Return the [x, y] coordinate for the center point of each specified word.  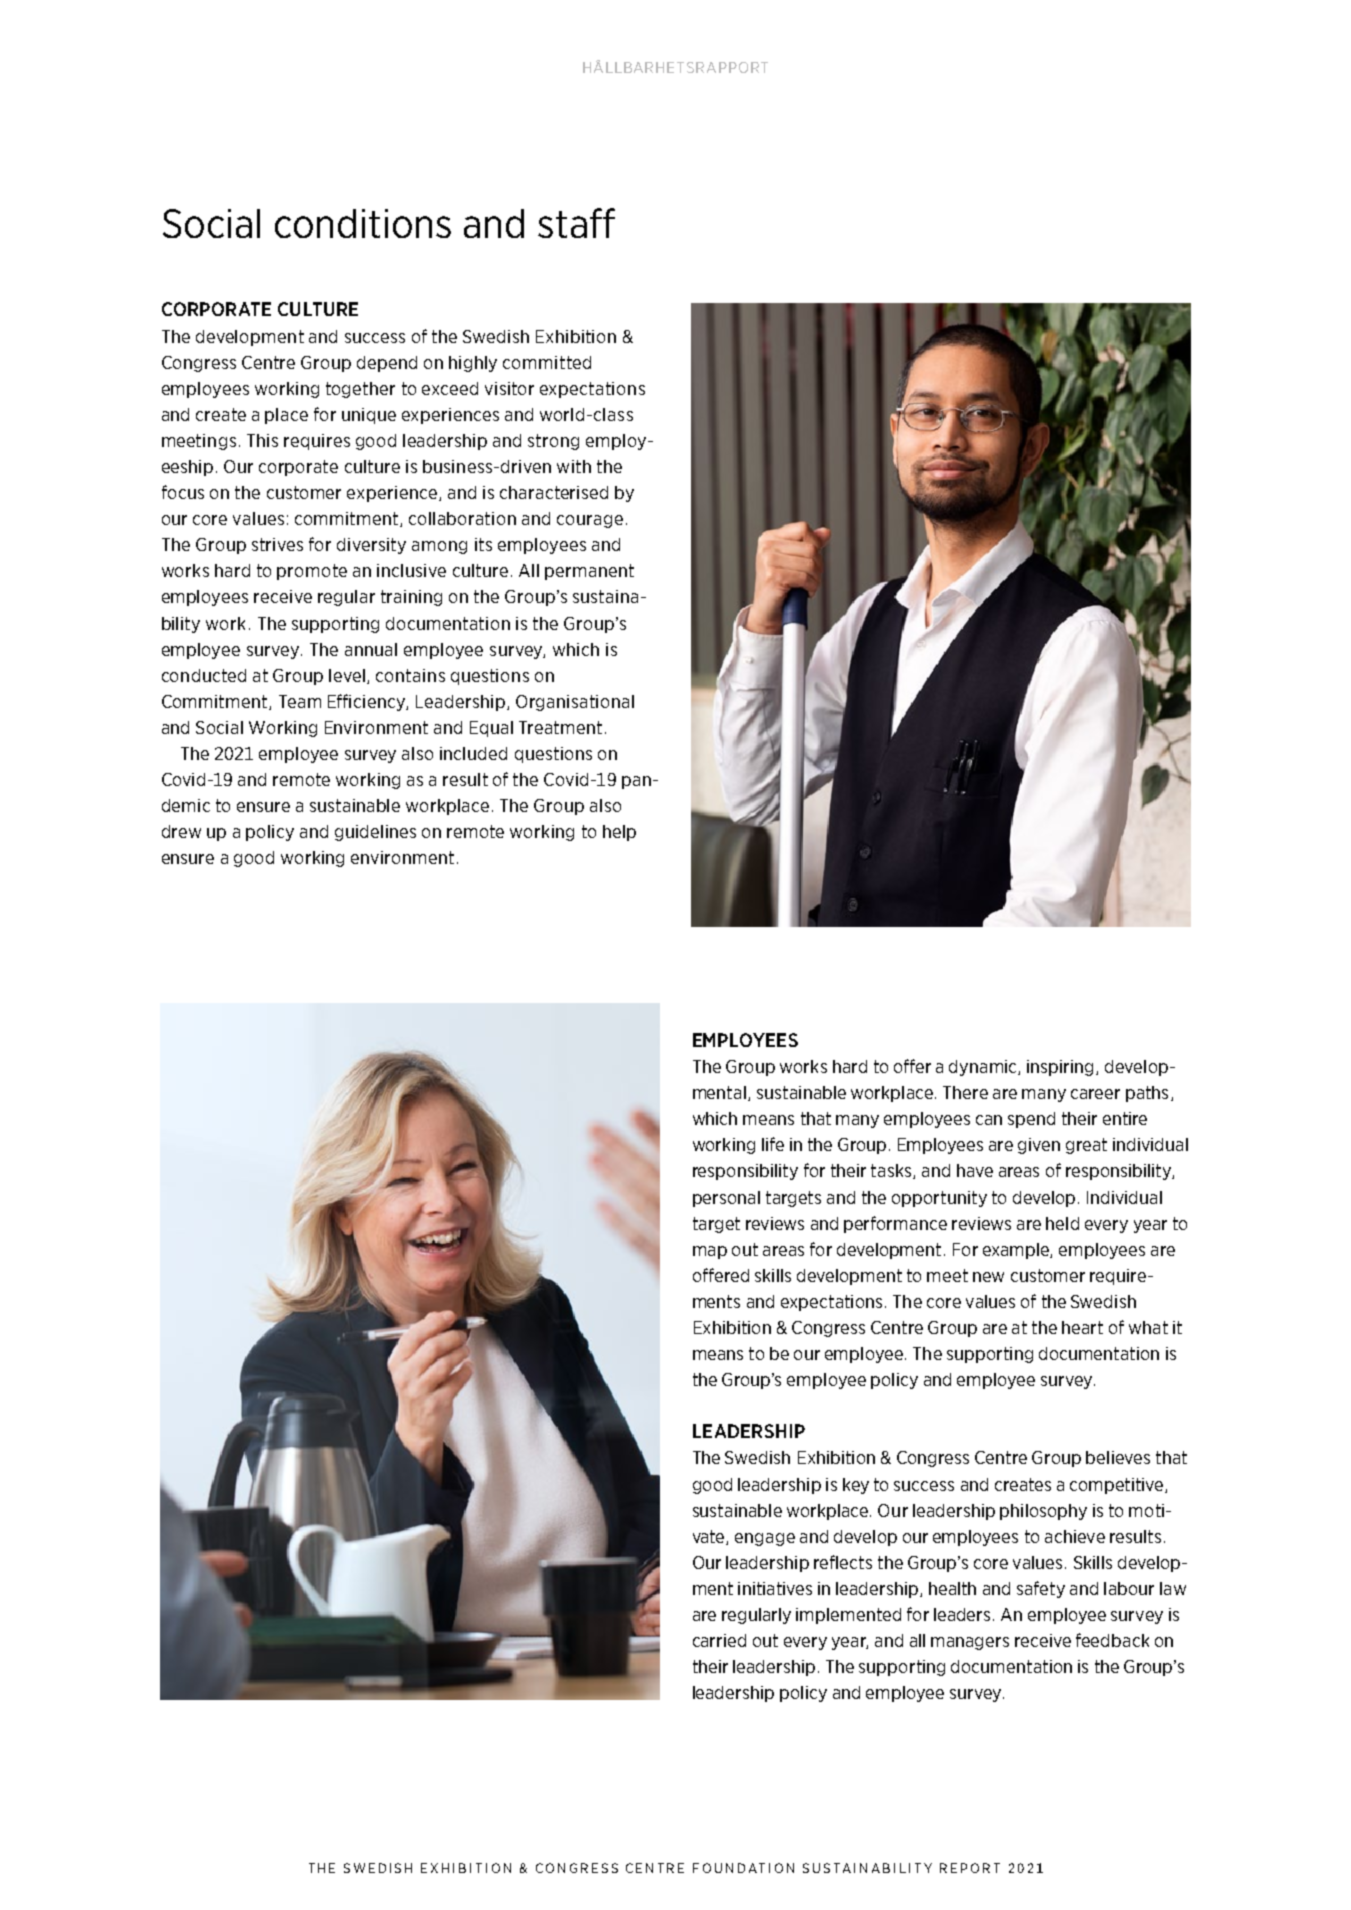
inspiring [1062, 1068]
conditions [363, 223]
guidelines [375, 833]
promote [312, 572]
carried [719, 1640]
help [619, 833]
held [1062, 1223]
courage [590, 521]
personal [726, 1199]
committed [547, 362]
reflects [843, 1562]
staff [576, 223]
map [710, 1252]
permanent [589, 572]
